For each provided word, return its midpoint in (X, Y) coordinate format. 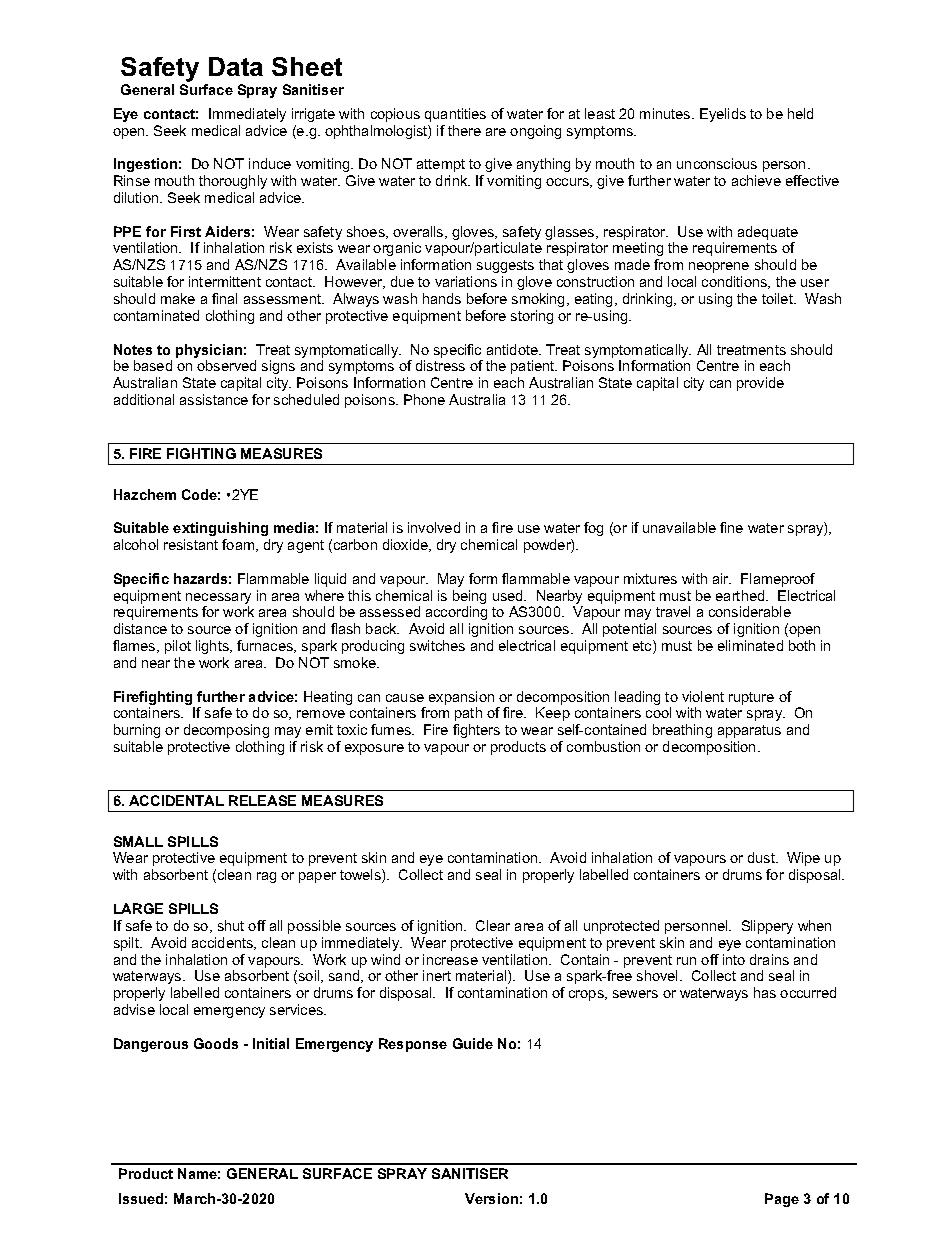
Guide (473, 1043)
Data (236, 66)
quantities (455, 115)
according (456, 613)
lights (213, 647)
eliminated (750, 645)
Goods (216, 1043)
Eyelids (723, 115)
